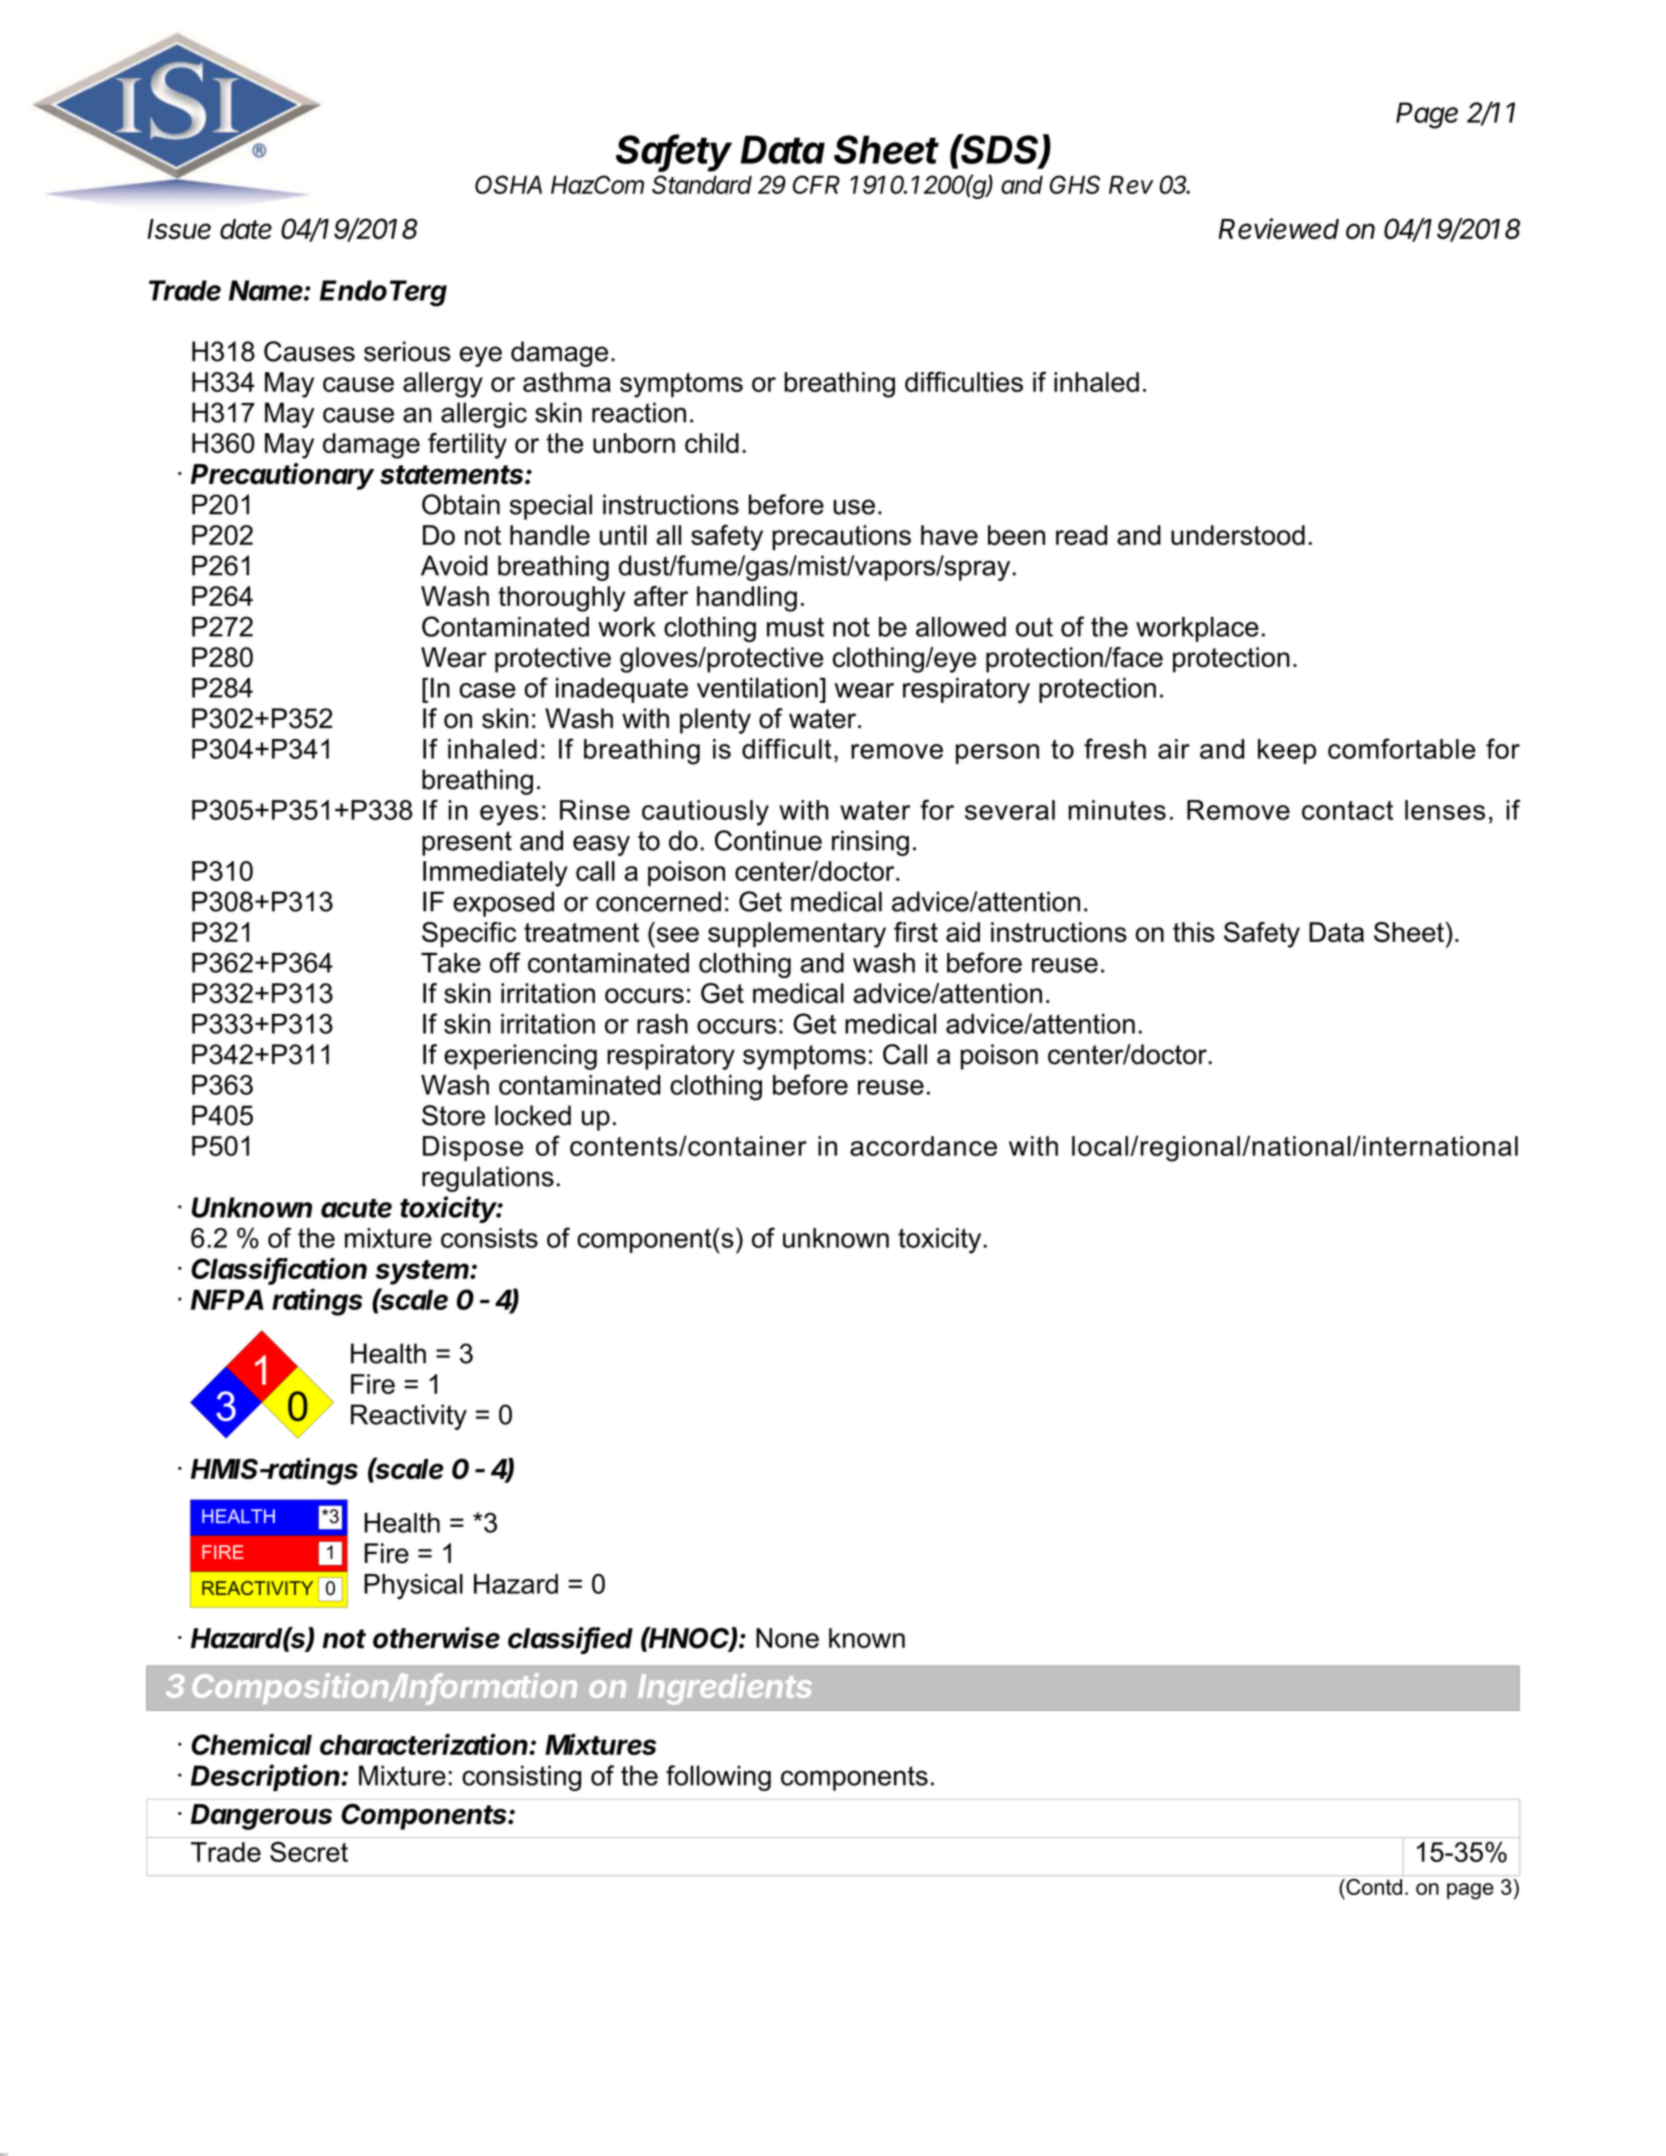 The image size is (1666, 2156). Describe the element at coordinates (261, 1817) in the screenshot. I see `Dangerous` at that location.
